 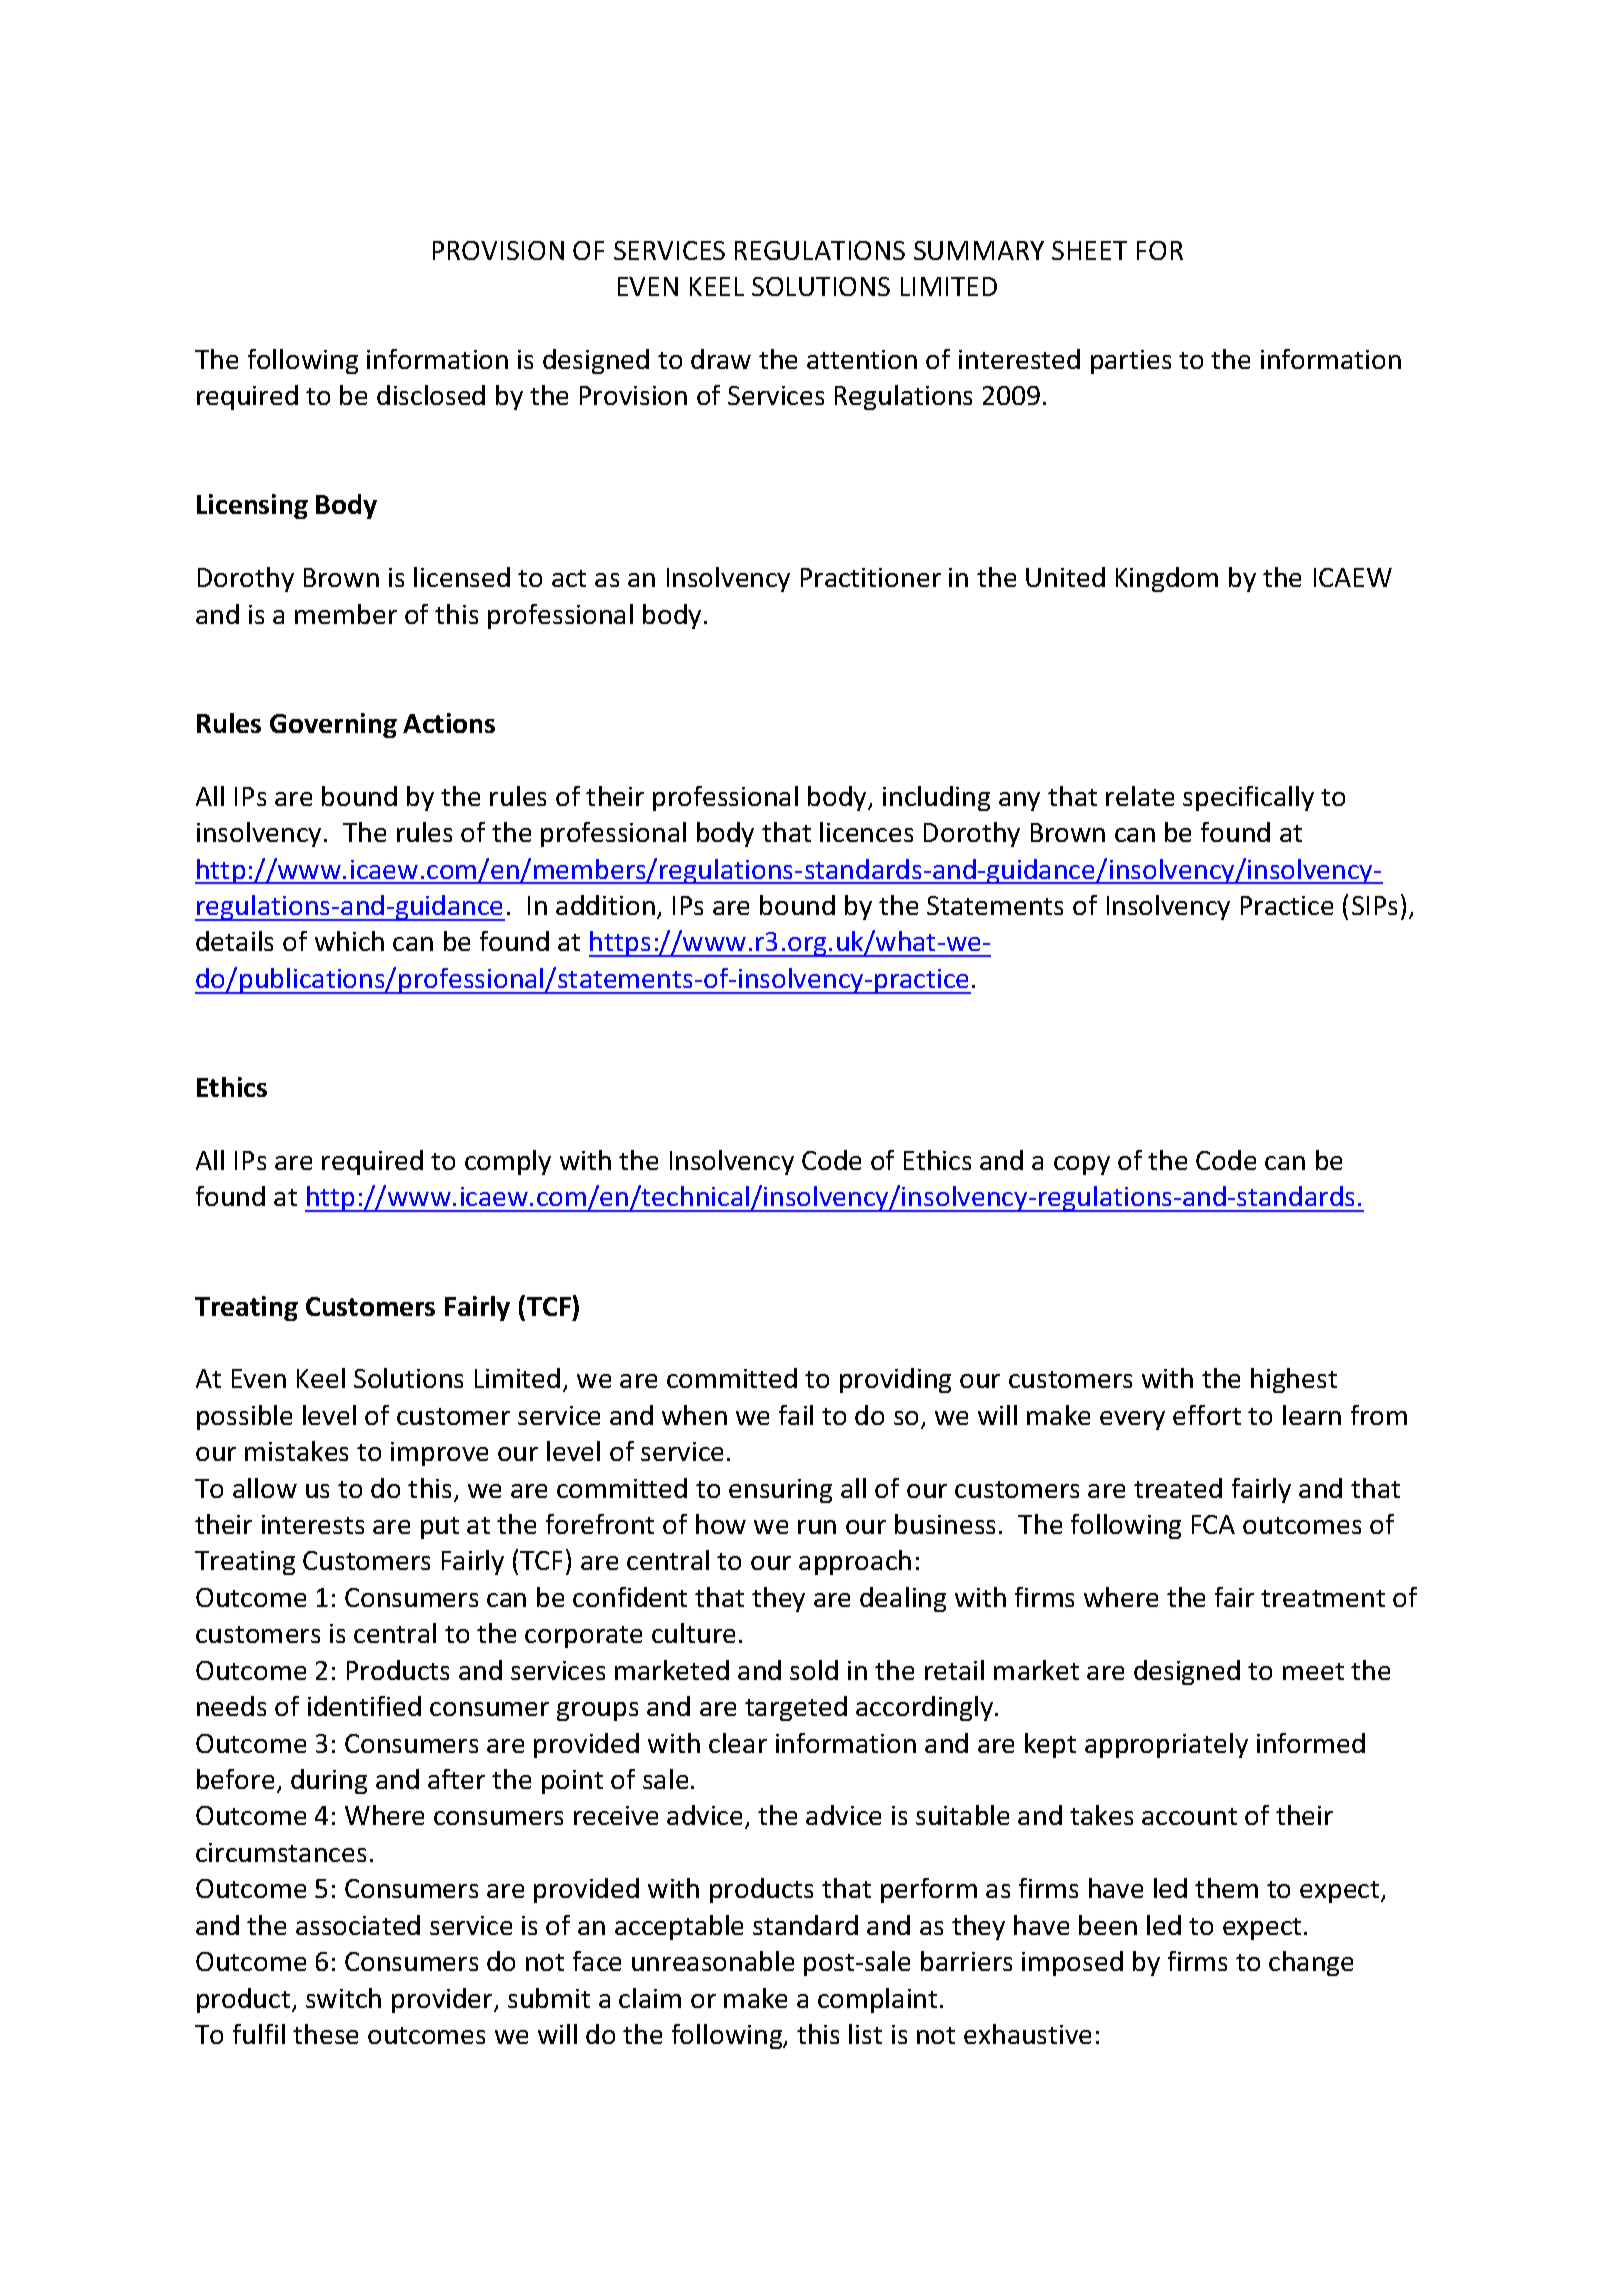 What do you see at coordinates (349, 941) in the document?
I see `which` at bounding box center [349, 941].
